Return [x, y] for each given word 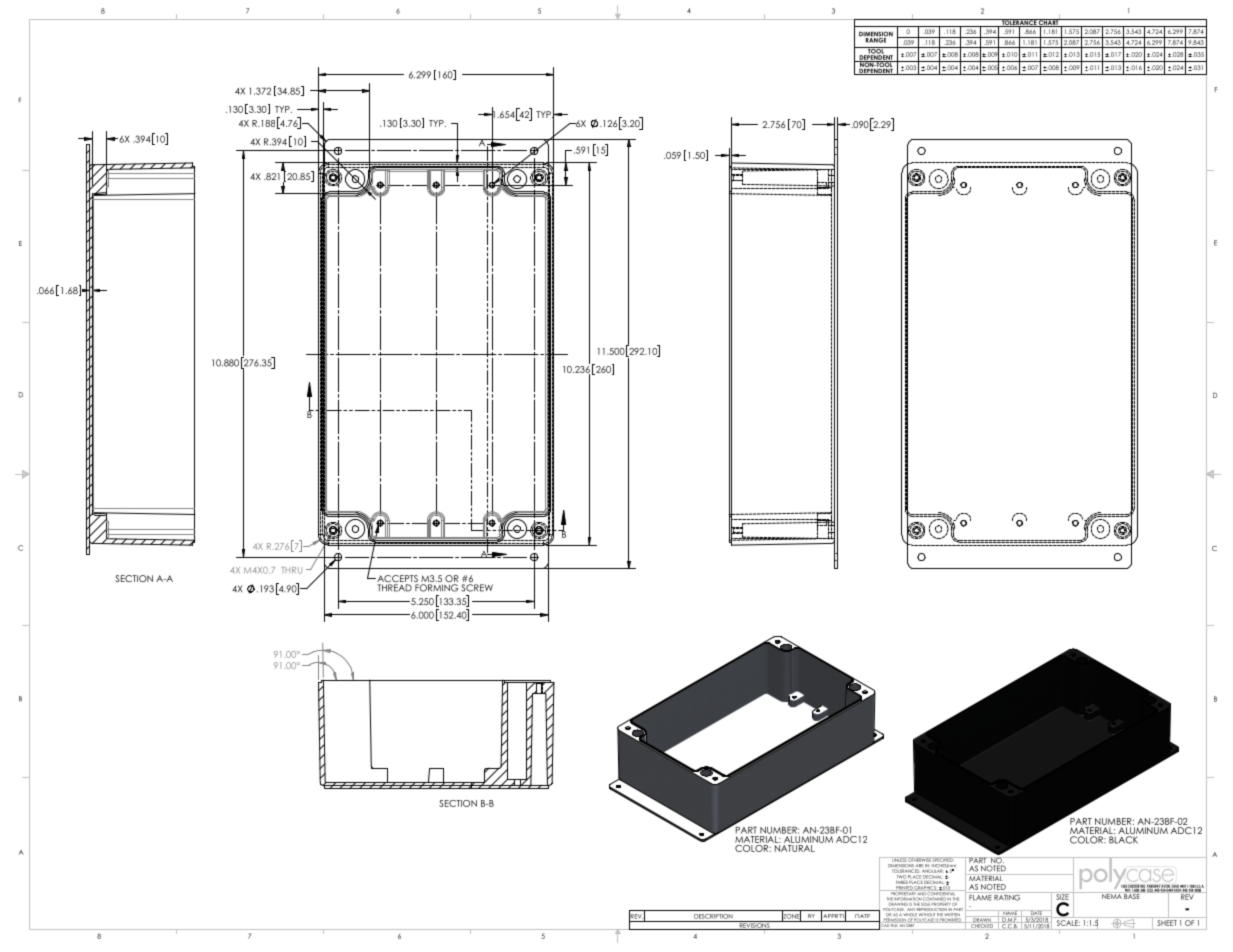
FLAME [980, 896]
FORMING [436, 588]
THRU [292, 570]
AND [922, 894]
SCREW [477, 588]
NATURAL [795, 848]
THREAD [394, 588]
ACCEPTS [397, 580]
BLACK [1123, 840]
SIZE [1062, 896]
